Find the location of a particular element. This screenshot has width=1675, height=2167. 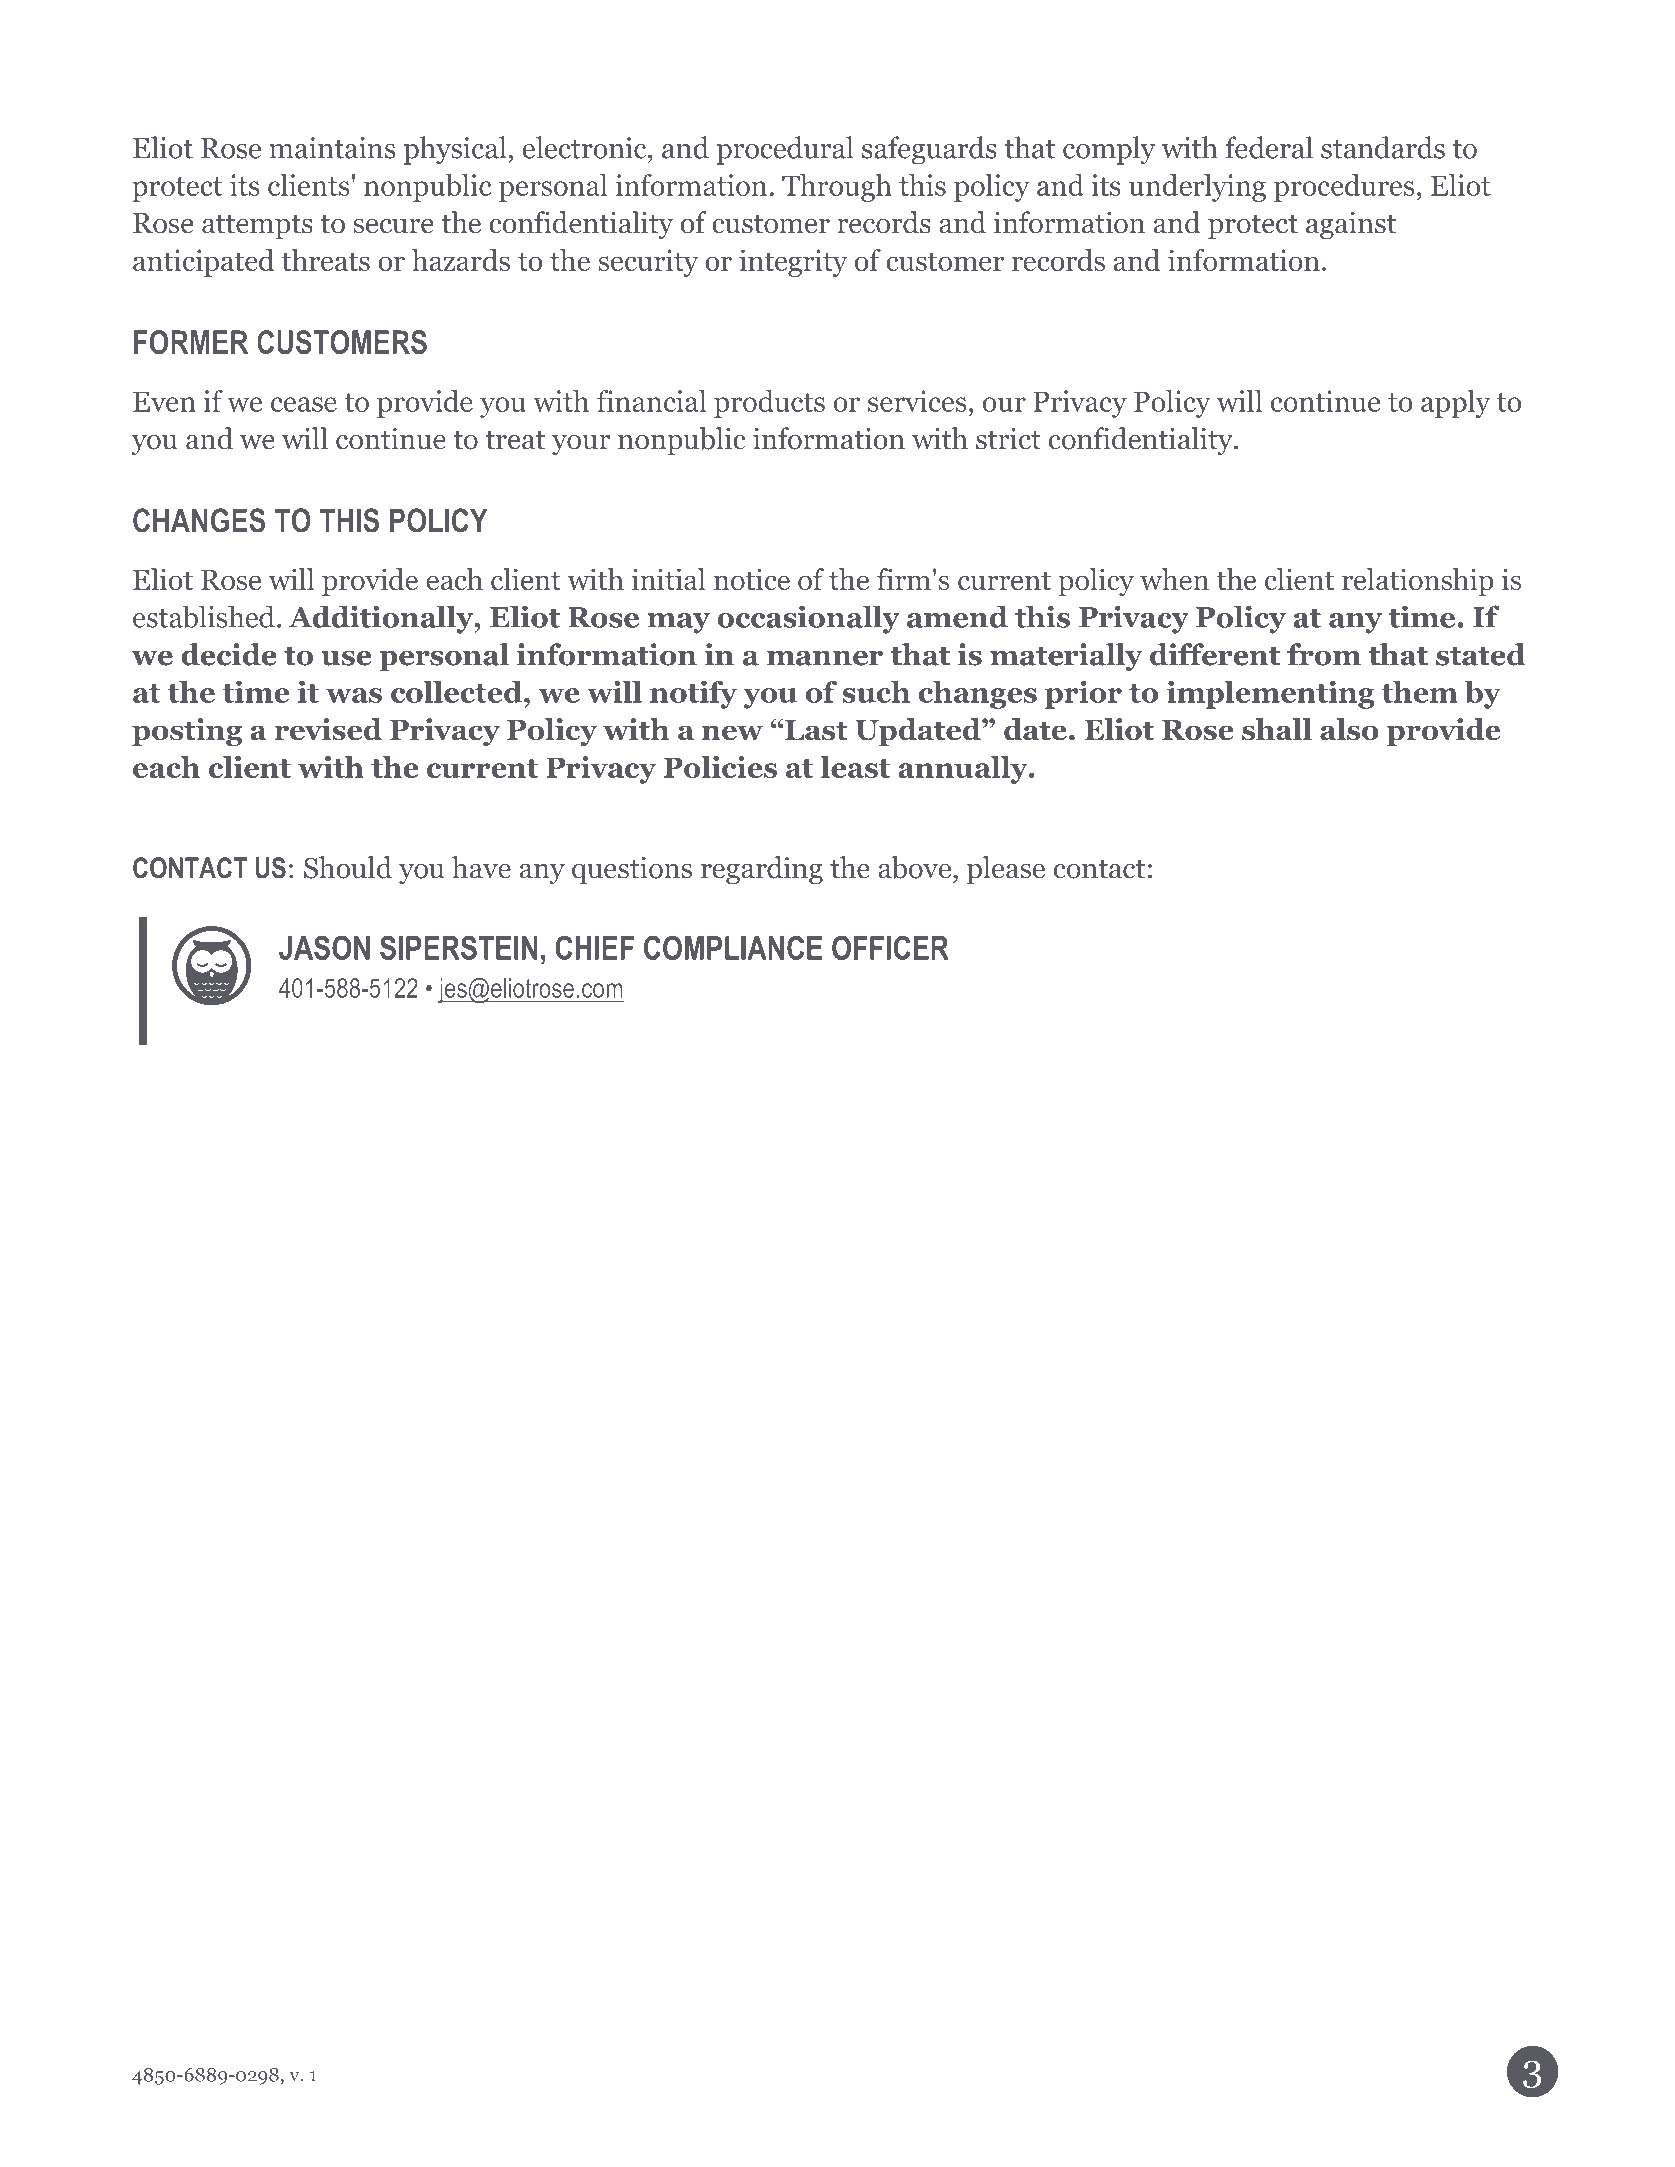

maintains is located at coordinates (332, 148).
